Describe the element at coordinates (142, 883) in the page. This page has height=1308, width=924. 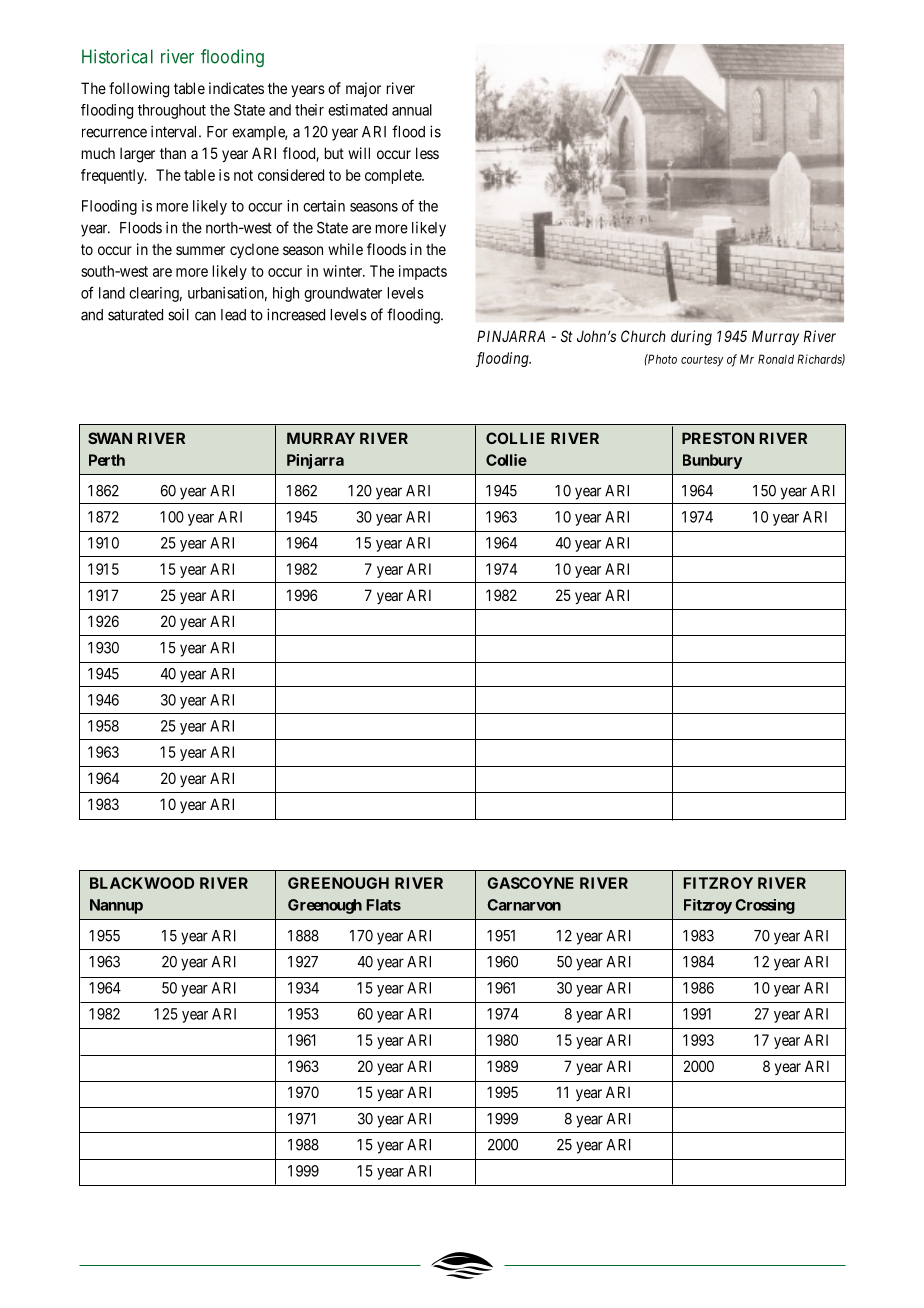
I see `BLACKWOOD` at that location.
